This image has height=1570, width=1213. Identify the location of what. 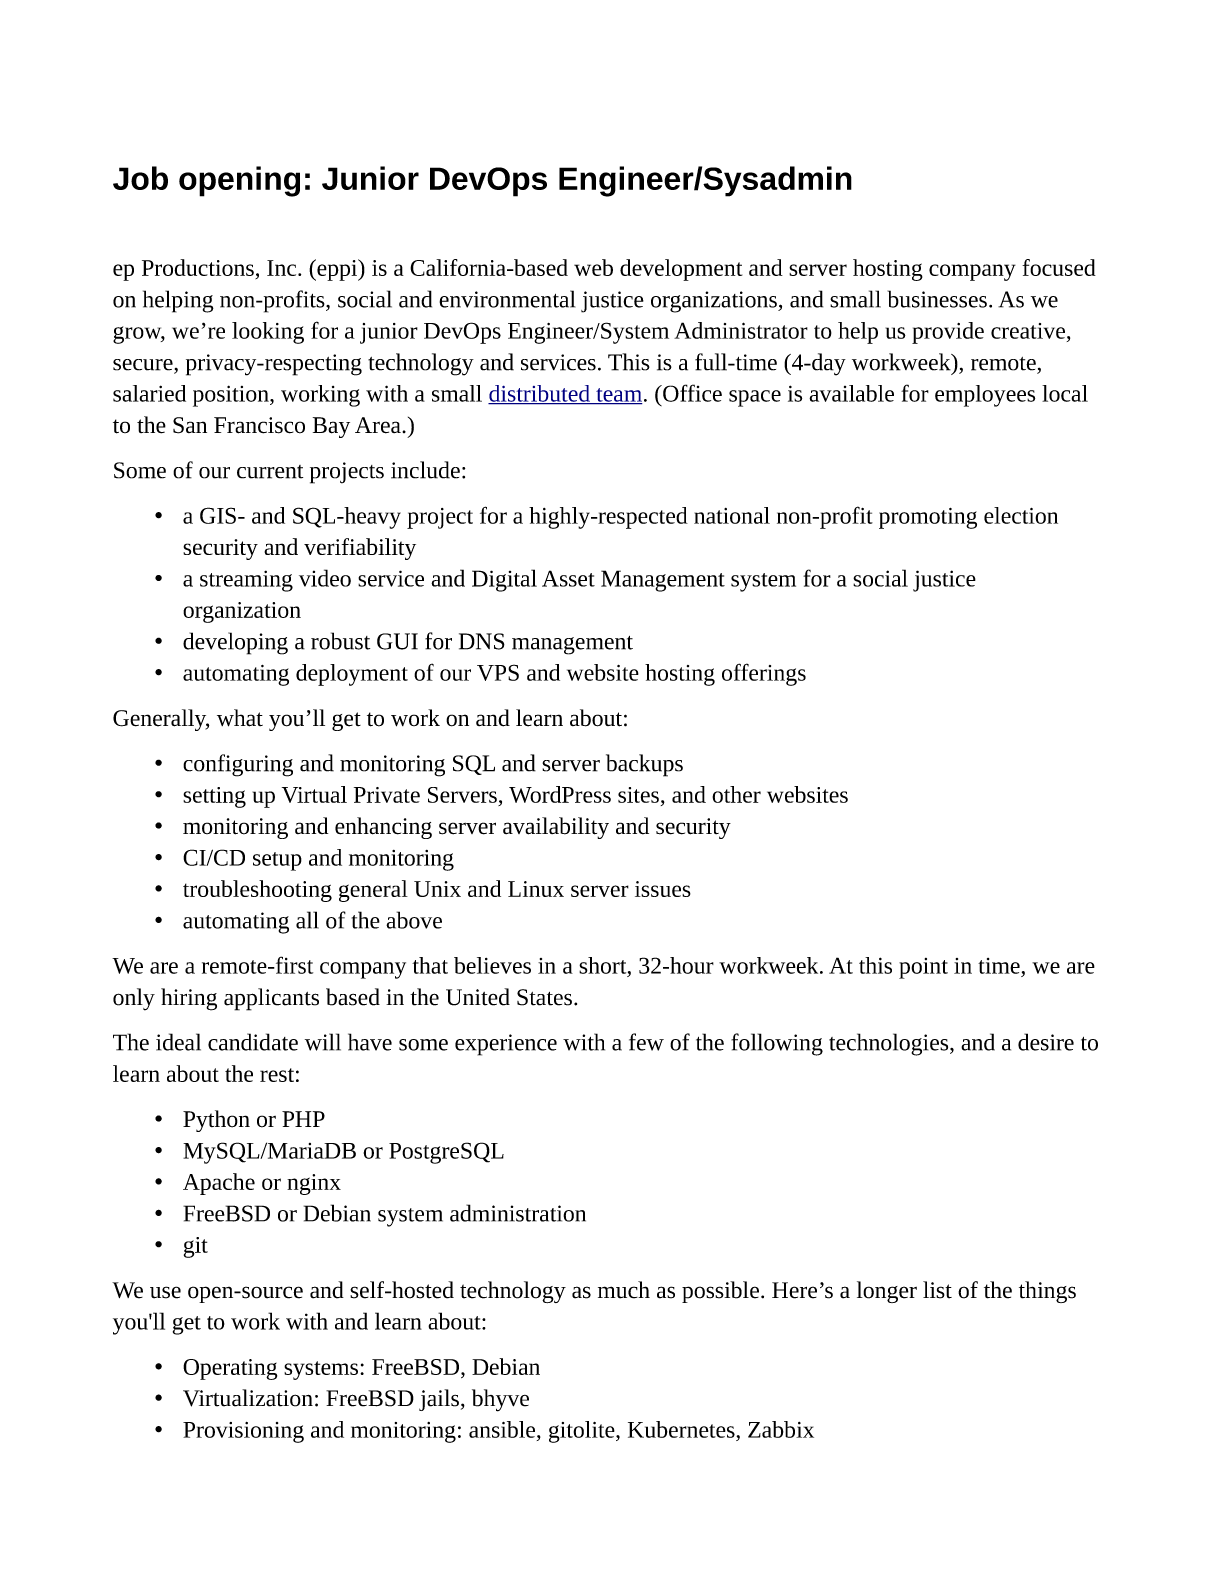
(240, 718).
